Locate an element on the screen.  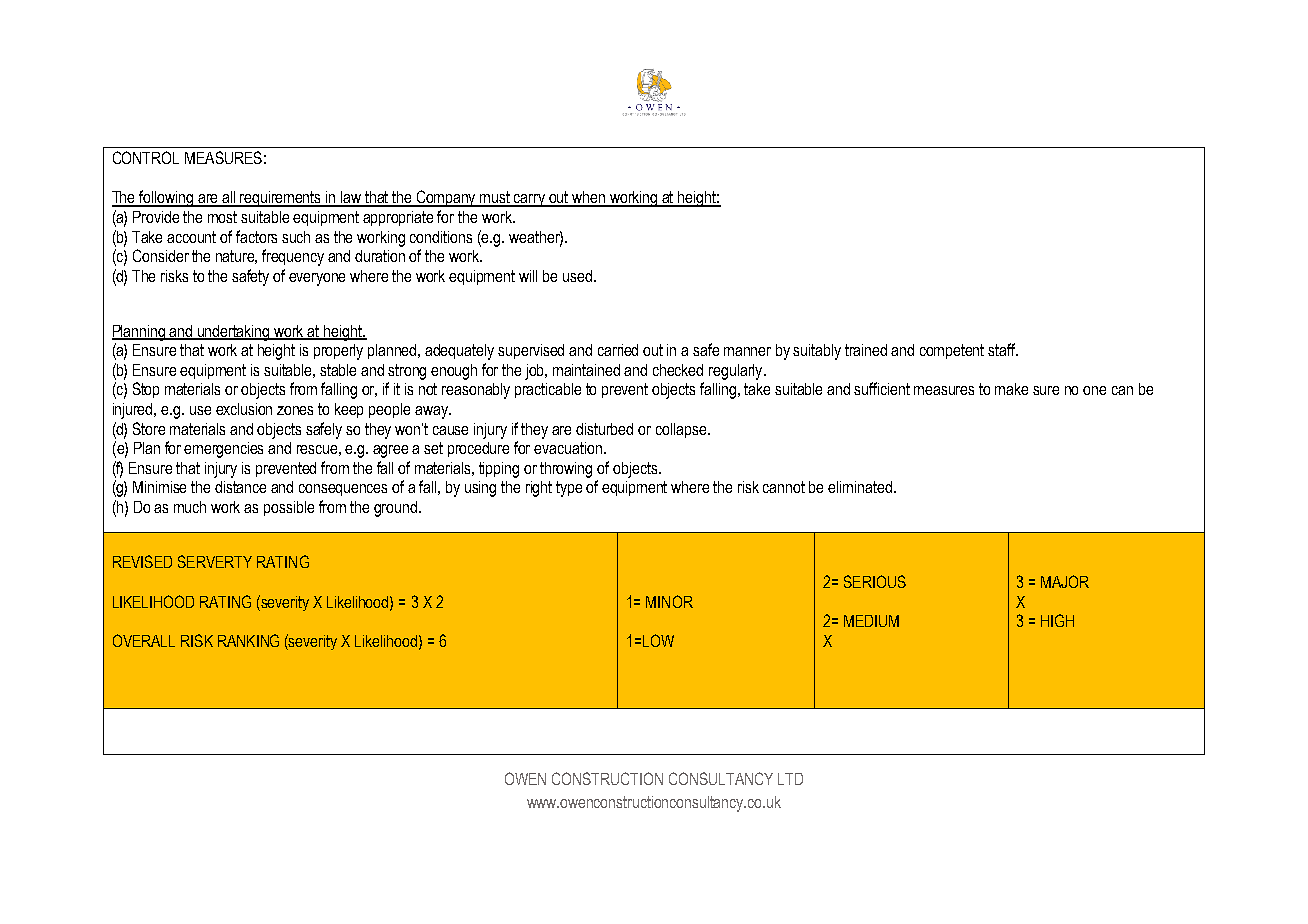
when is located at coordinates (589, 198).
